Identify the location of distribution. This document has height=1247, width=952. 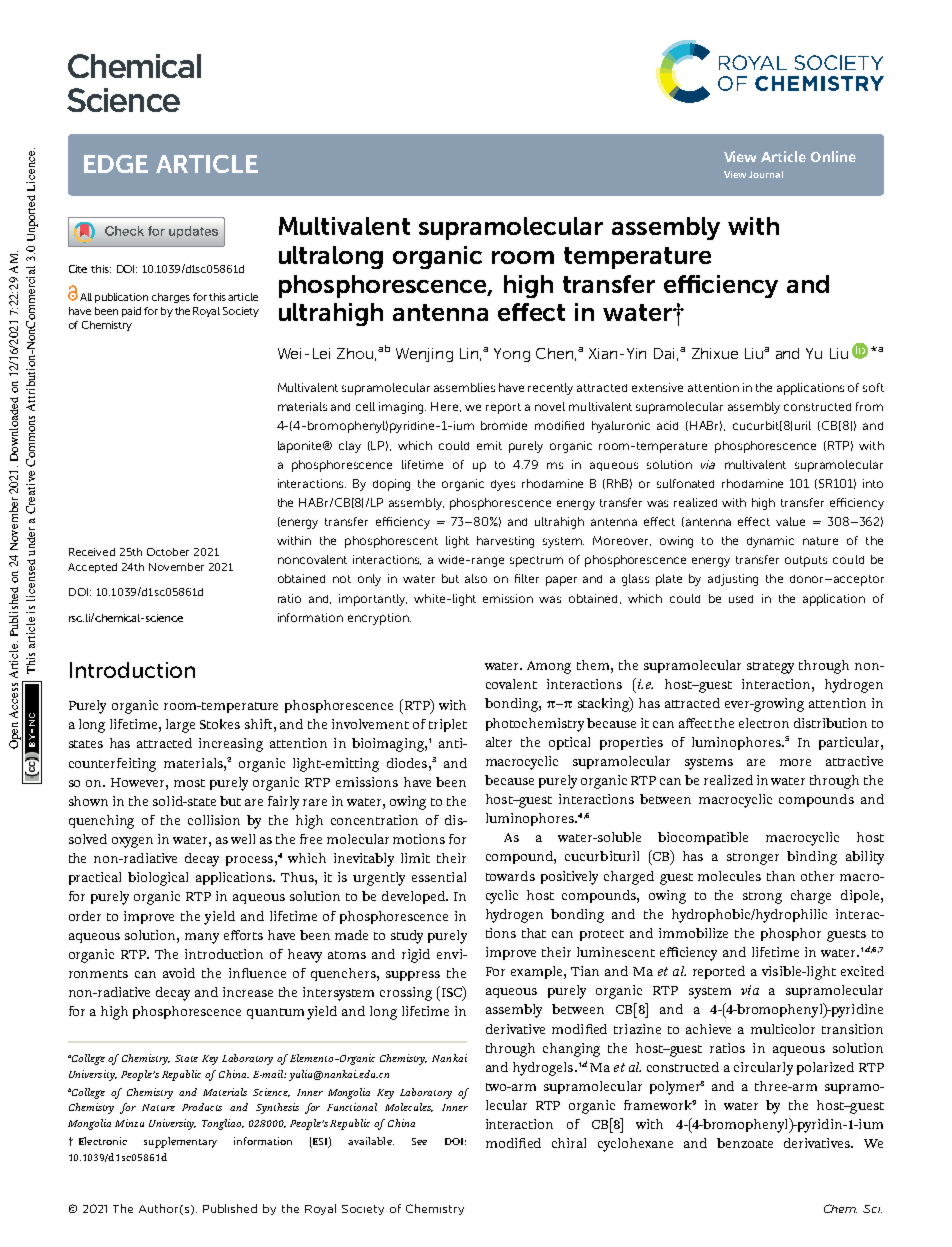
(830, 723).
